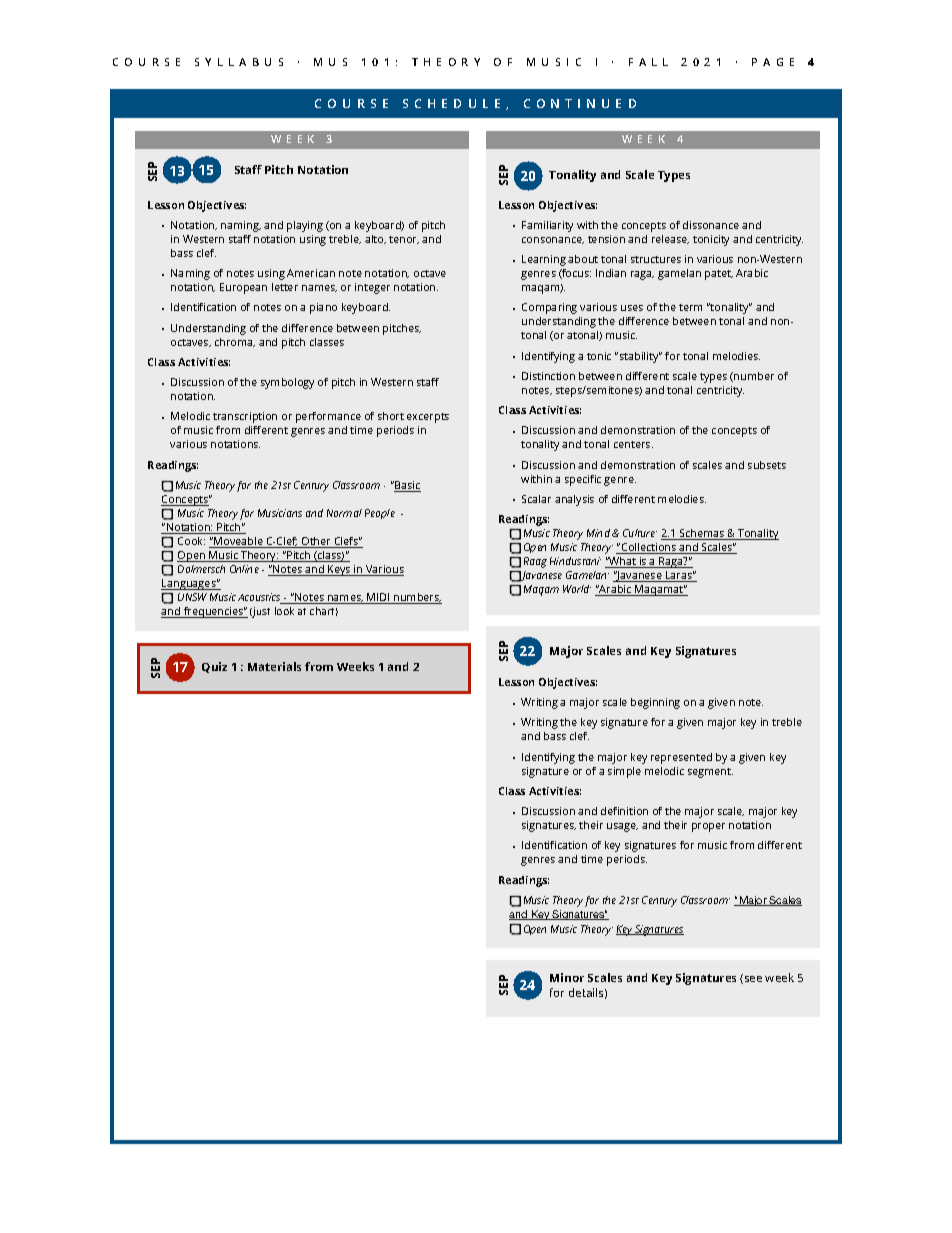 Image resolution: width=952 pixels, height=1233 pixels. What do you see at coordinates (670, 239) in the page?
I see `release` at bounding box center [670, 239].
